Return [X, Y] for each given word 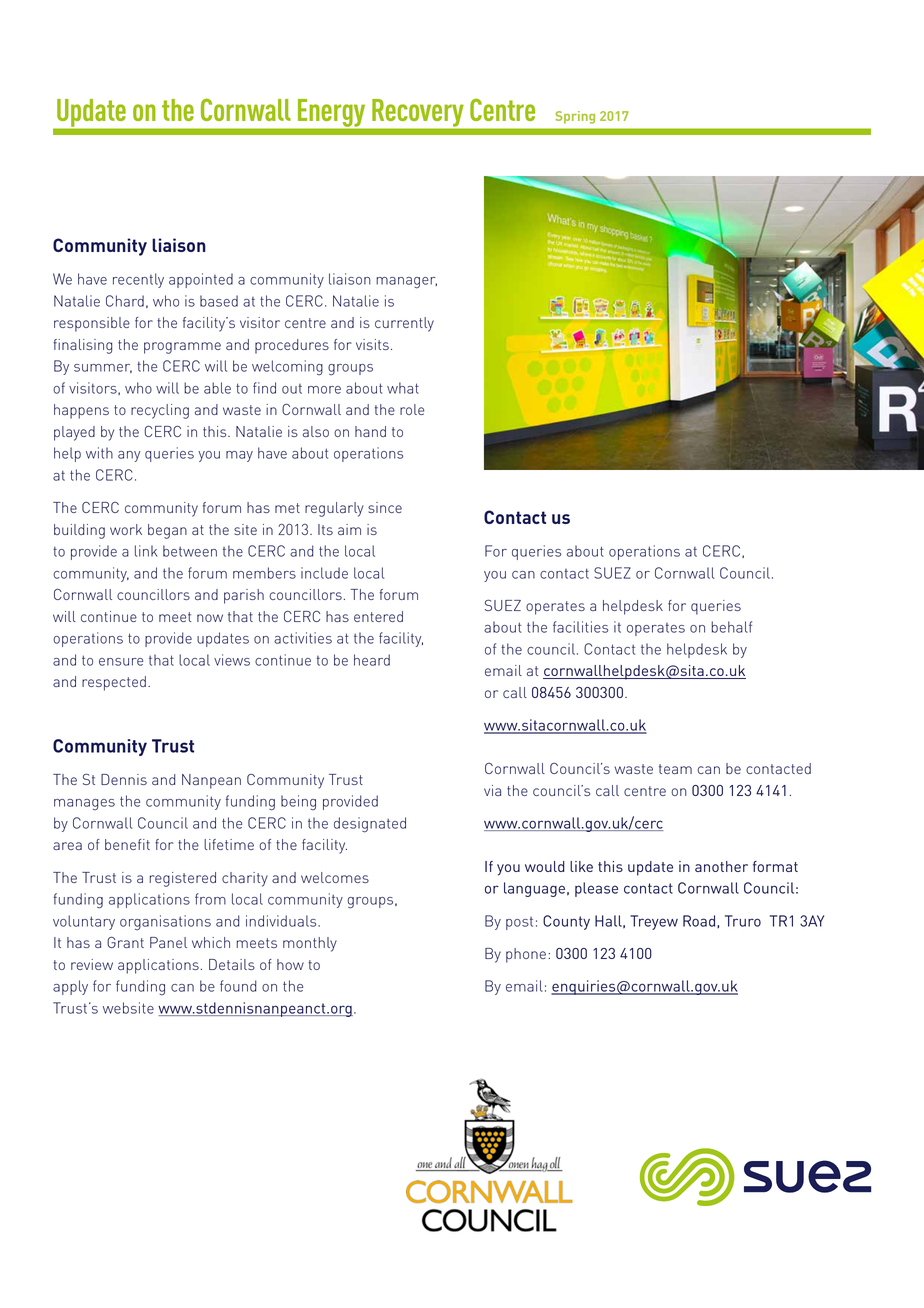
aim [349, 529]
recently [138, 280]
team [675, 769]
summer [103, 368]
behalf [731, 627]
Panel [168, 942]
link [146, 551]
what [403, 388]
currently [404, 324]
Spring [575, 117]
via [492, 790]
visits [372, 344]
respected [114, 683]
